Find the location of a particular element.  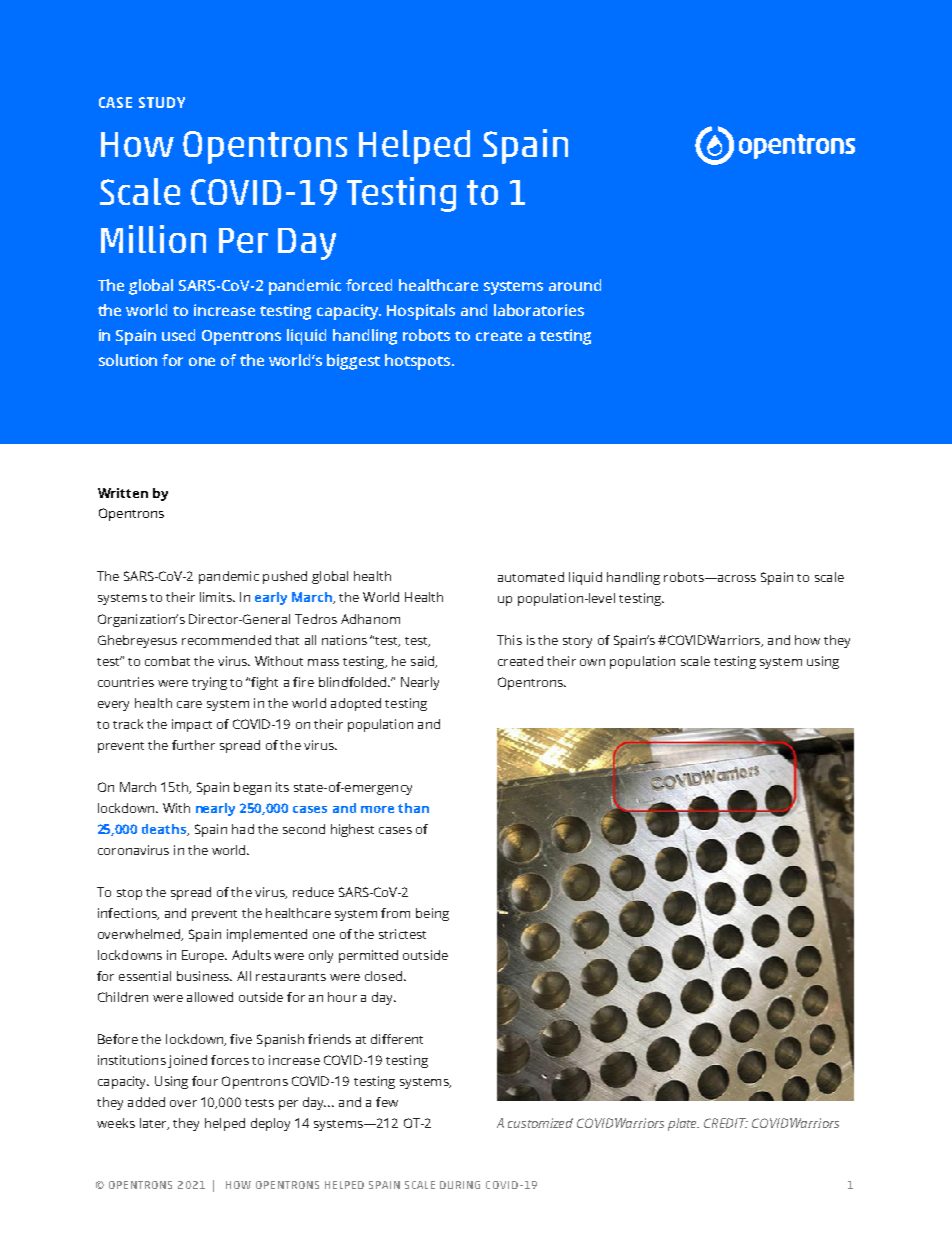

combat is located at coordinates (167, 661).
